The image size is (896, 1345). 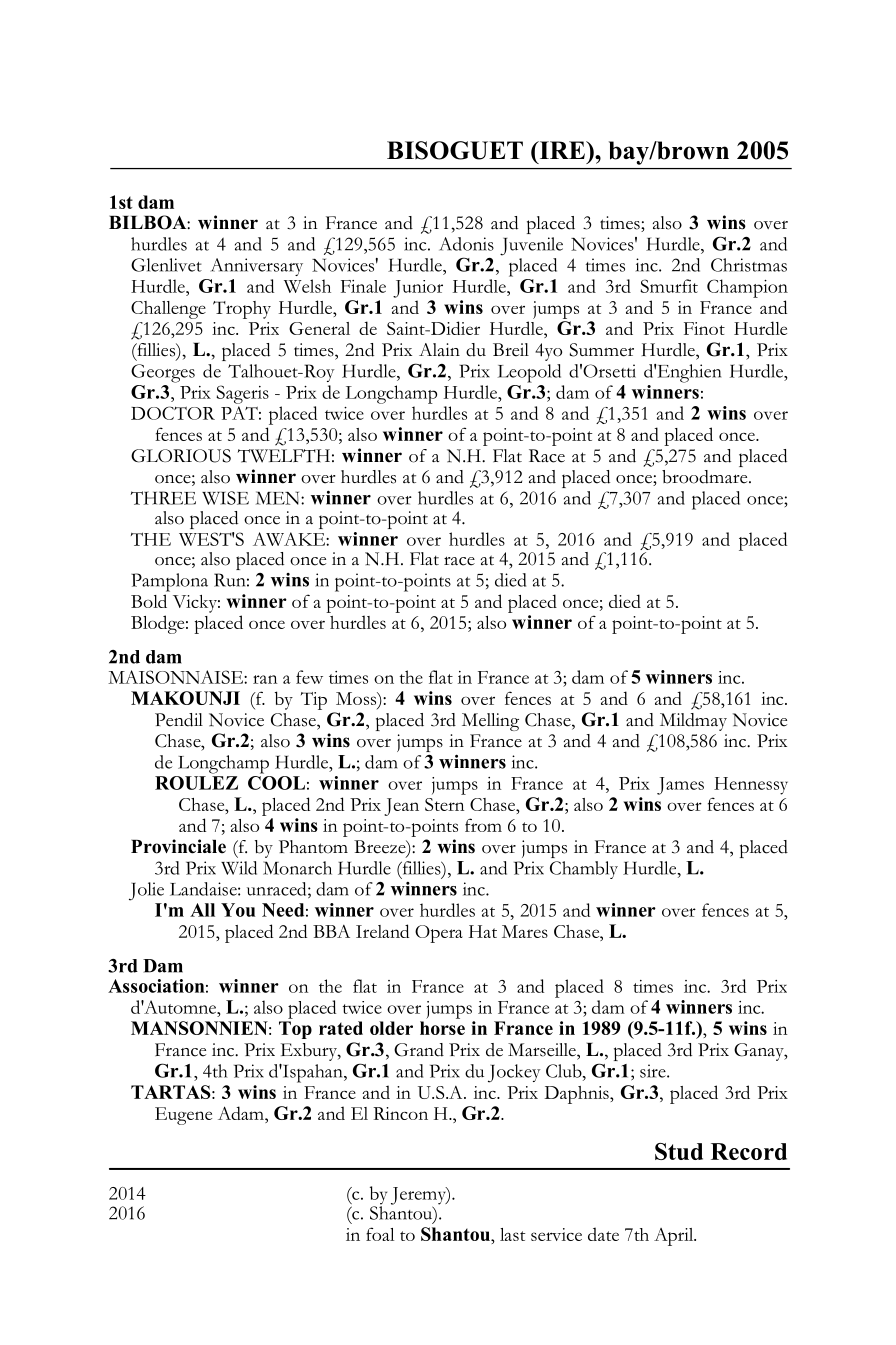 I want to click on Eugene, so click(x=183, y=1116).
